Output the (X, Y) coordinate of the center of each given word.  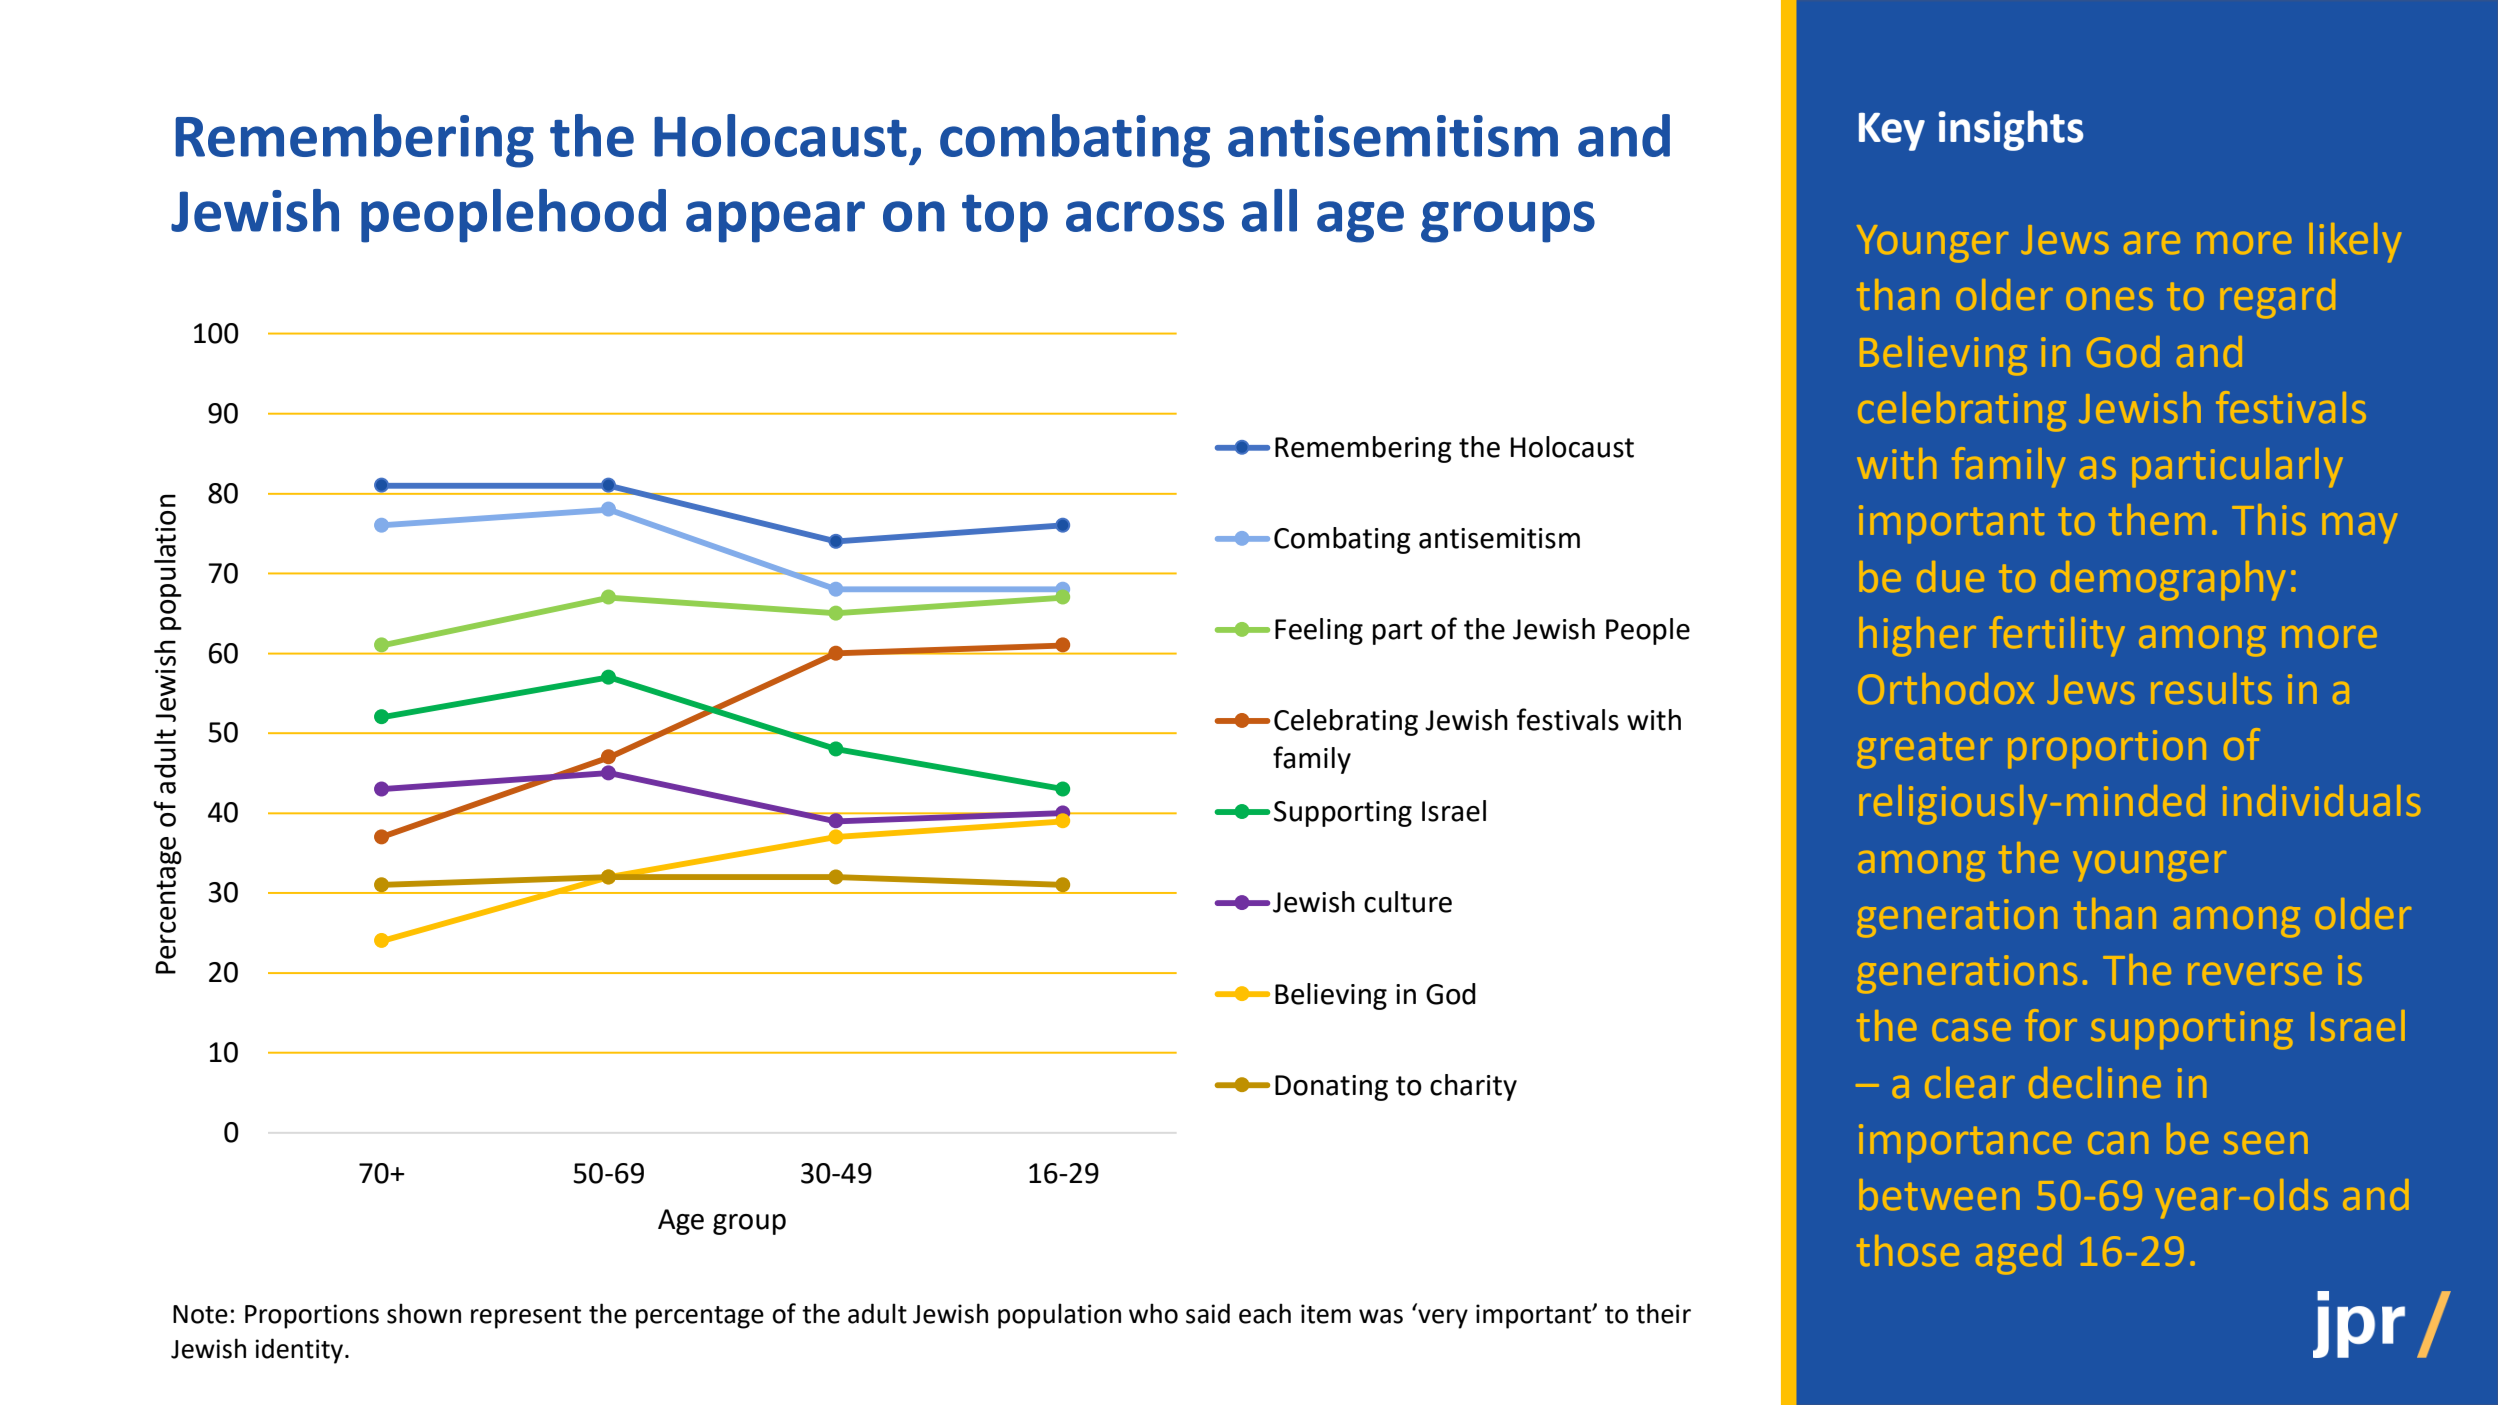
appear (775, 222)
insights (2011, 130)
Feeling (1319, 631)
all (1269, 210)
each (1265, 1313)
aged (2018, 1254)
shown (424, 1313)
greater (1924, 750)
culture (1408, 902)
